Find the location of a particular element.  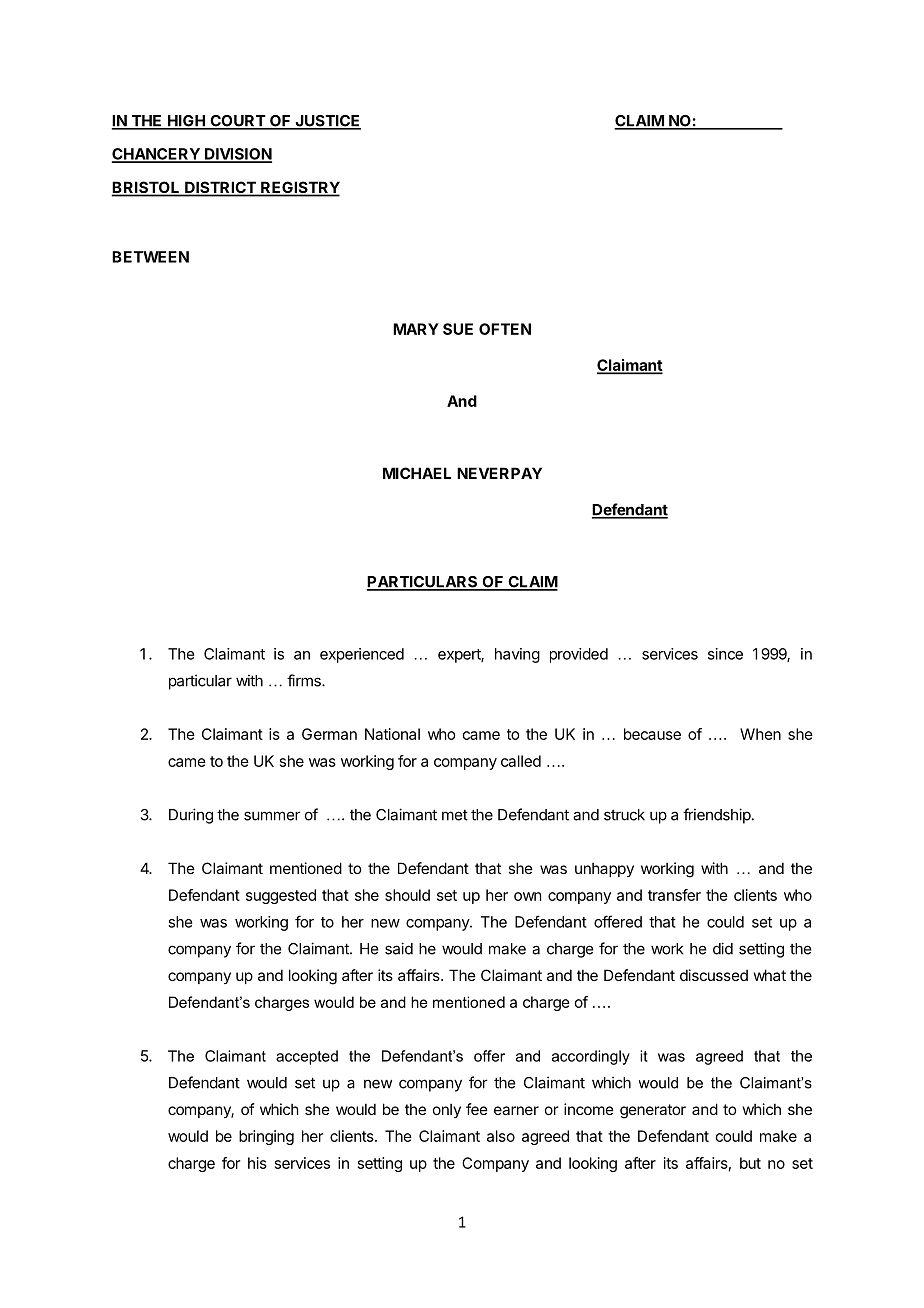

only is located at coordinates (447, 1110).
